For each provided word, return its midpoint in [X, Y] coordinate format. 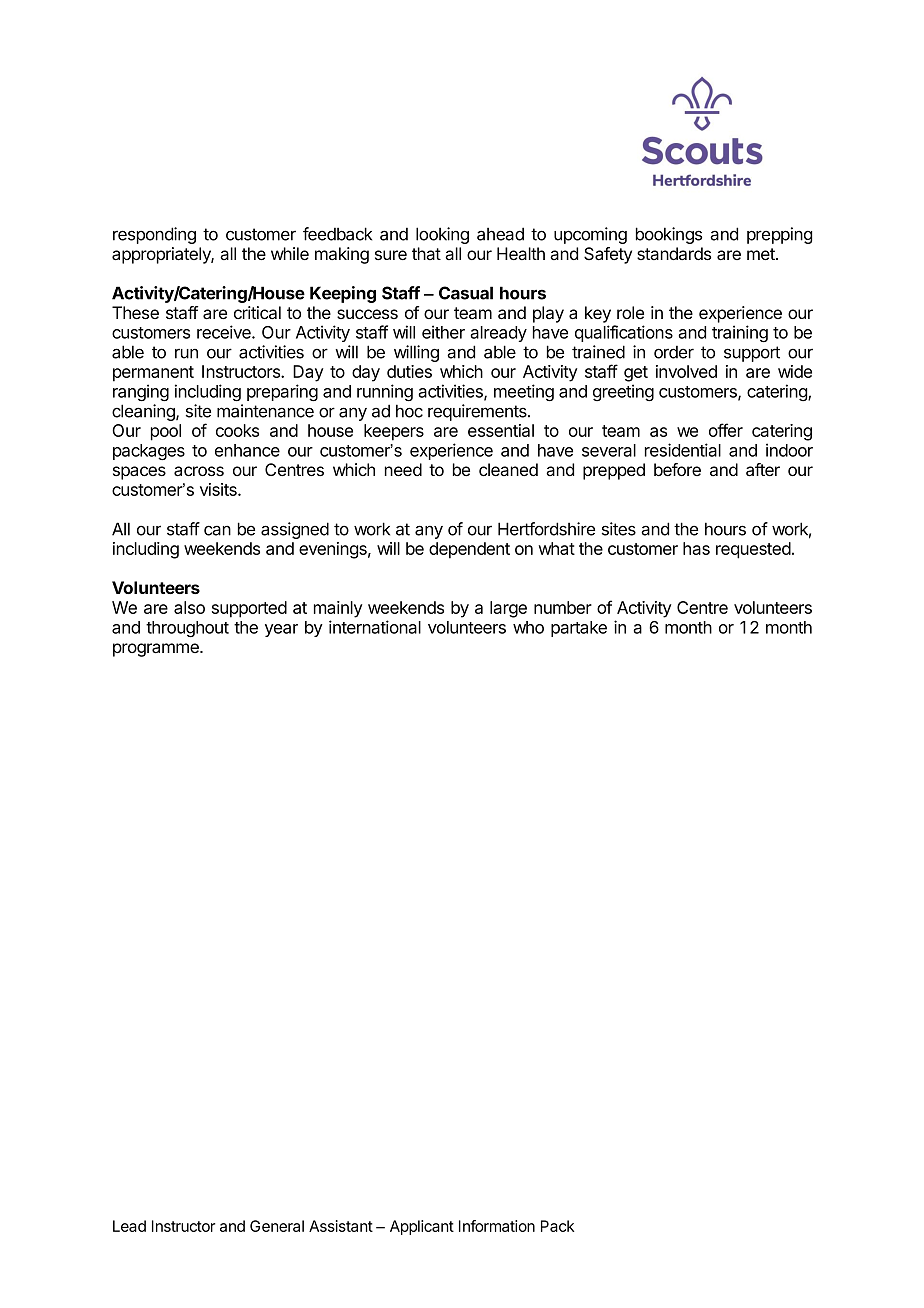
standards [674, 254]
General [277, 1226]
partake [579, 629]
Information [497, 1226]
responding [154, 235]
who [528, 627]
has [696, 548]
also [189, 607]
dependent [469, 550]
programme [157, 650]
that [426, 253]
